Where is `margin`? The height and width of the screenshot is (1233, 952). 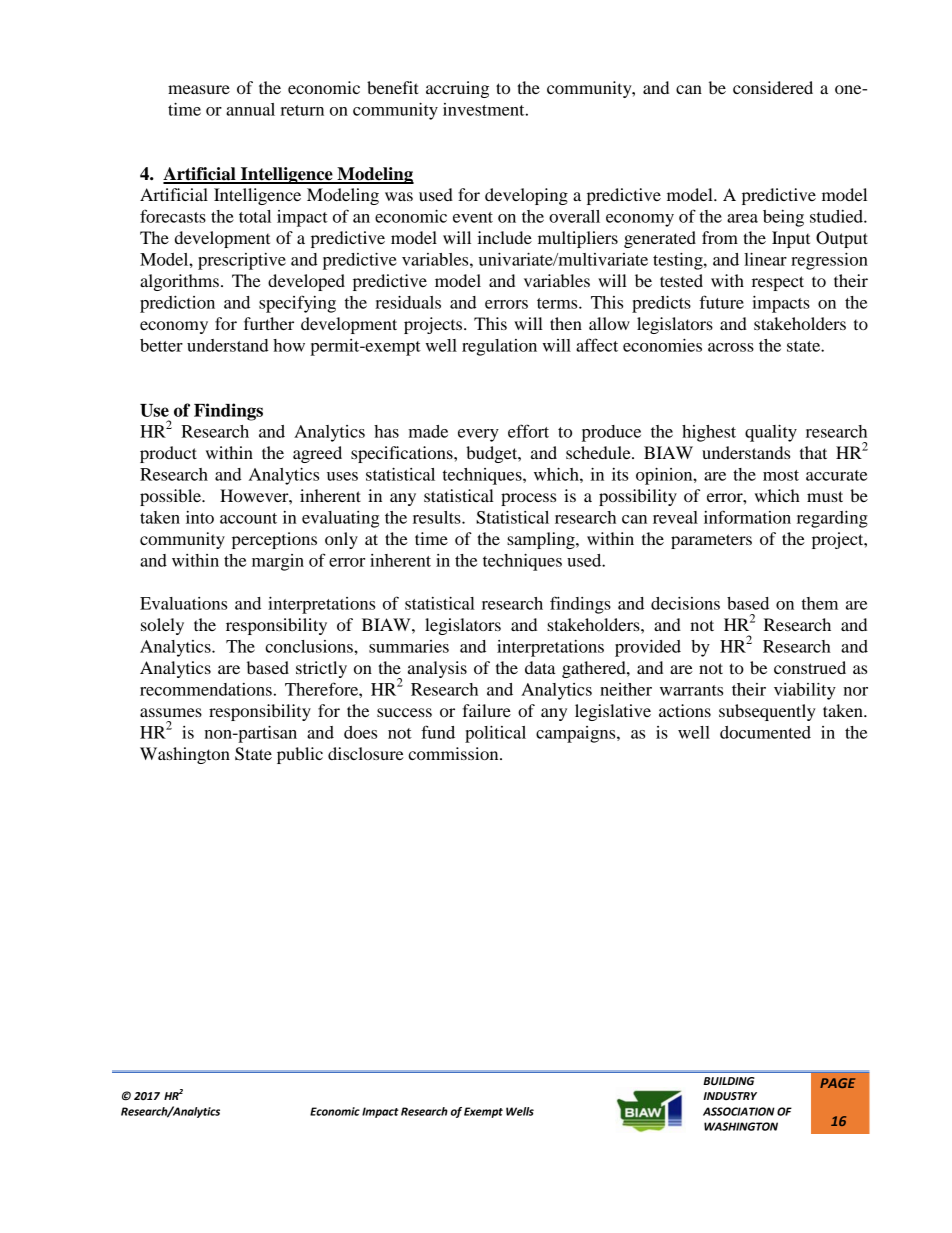 margin is located at coordinates (278, 562).
